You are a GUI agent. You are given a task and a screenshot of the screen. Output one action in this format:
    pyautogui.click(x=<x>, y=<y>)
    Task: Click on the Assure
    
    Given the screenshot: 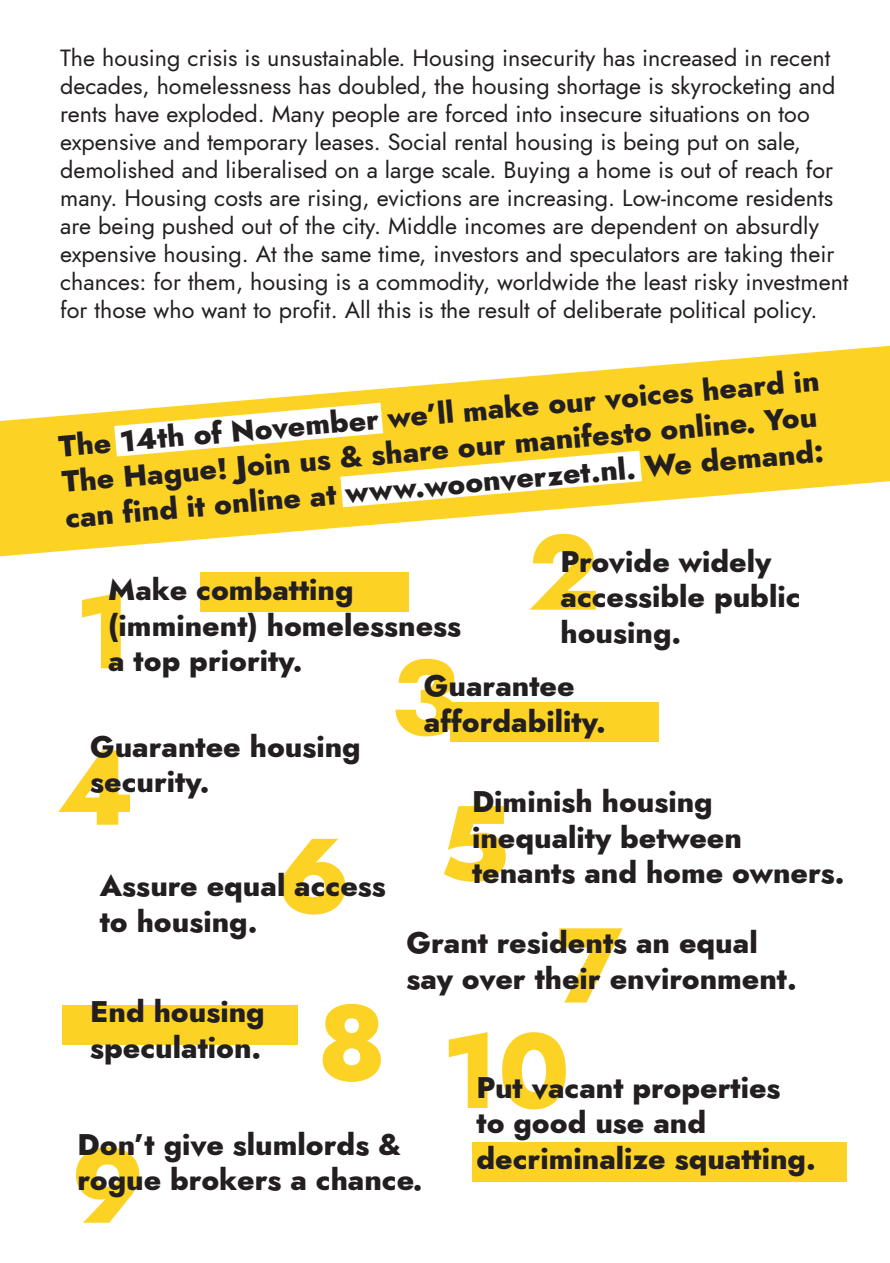 What is the action you would take?
    pyautogui.click(x=148, y=885)
